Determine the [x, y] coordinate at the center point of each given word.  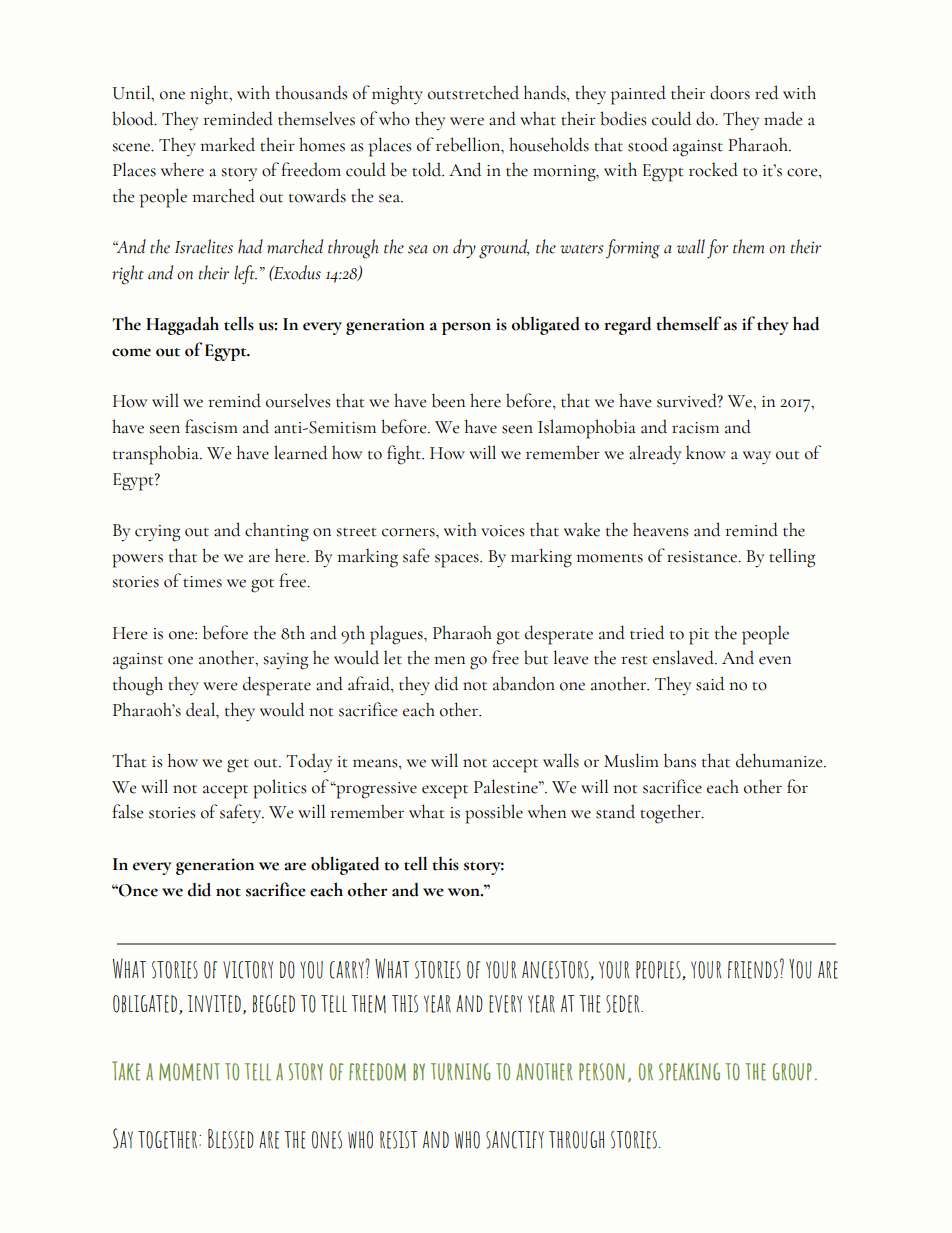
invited [214, 1004]
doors [730, 92]
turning [461, 1072]
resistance [703, 557]
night [210, 95]
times [202, 582]
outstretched [473, 92]
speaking [689, 1072]
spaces [458, 561]
